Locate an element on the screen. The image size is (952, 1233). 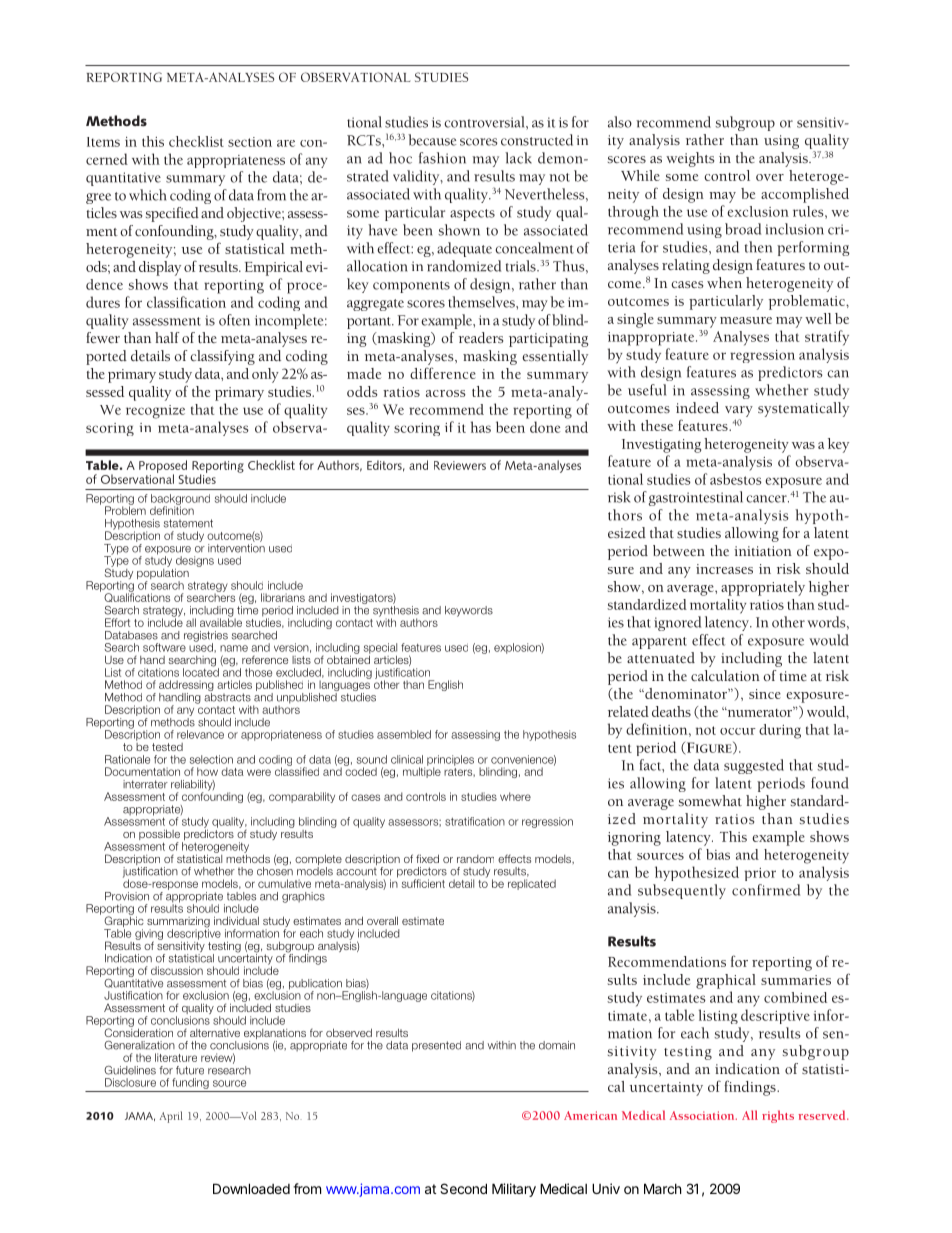
special is located at coordinates (380, 649).
